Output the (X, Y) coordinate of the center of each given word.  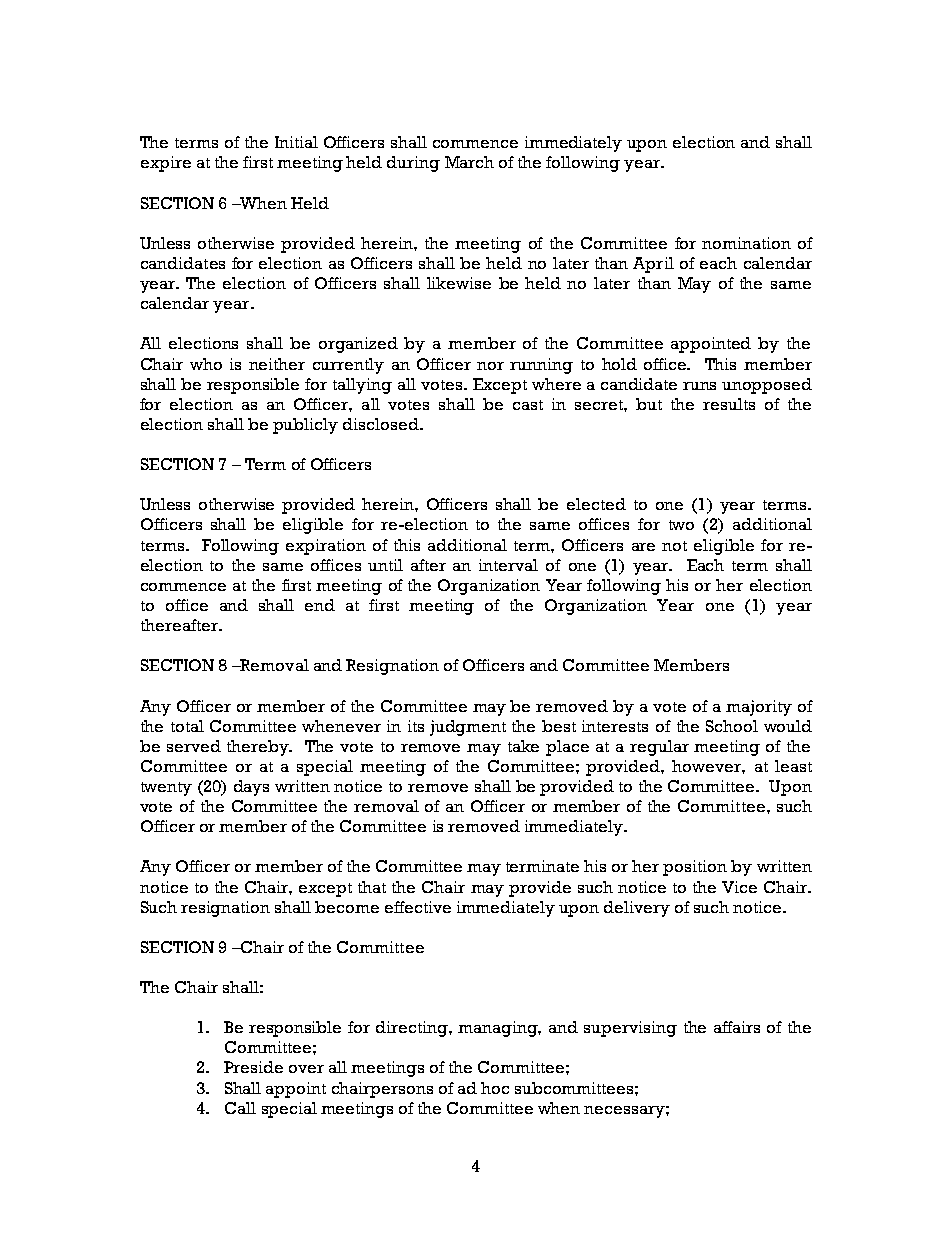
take (523, 746)
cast (528, 405)
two (681, 525)
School (732, 726)
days (251, 788)
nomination (746, 243)
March (469, 162)
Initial (296, 142)
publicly (305, 426)
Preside (253, 1067)
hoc (495, 1088)
